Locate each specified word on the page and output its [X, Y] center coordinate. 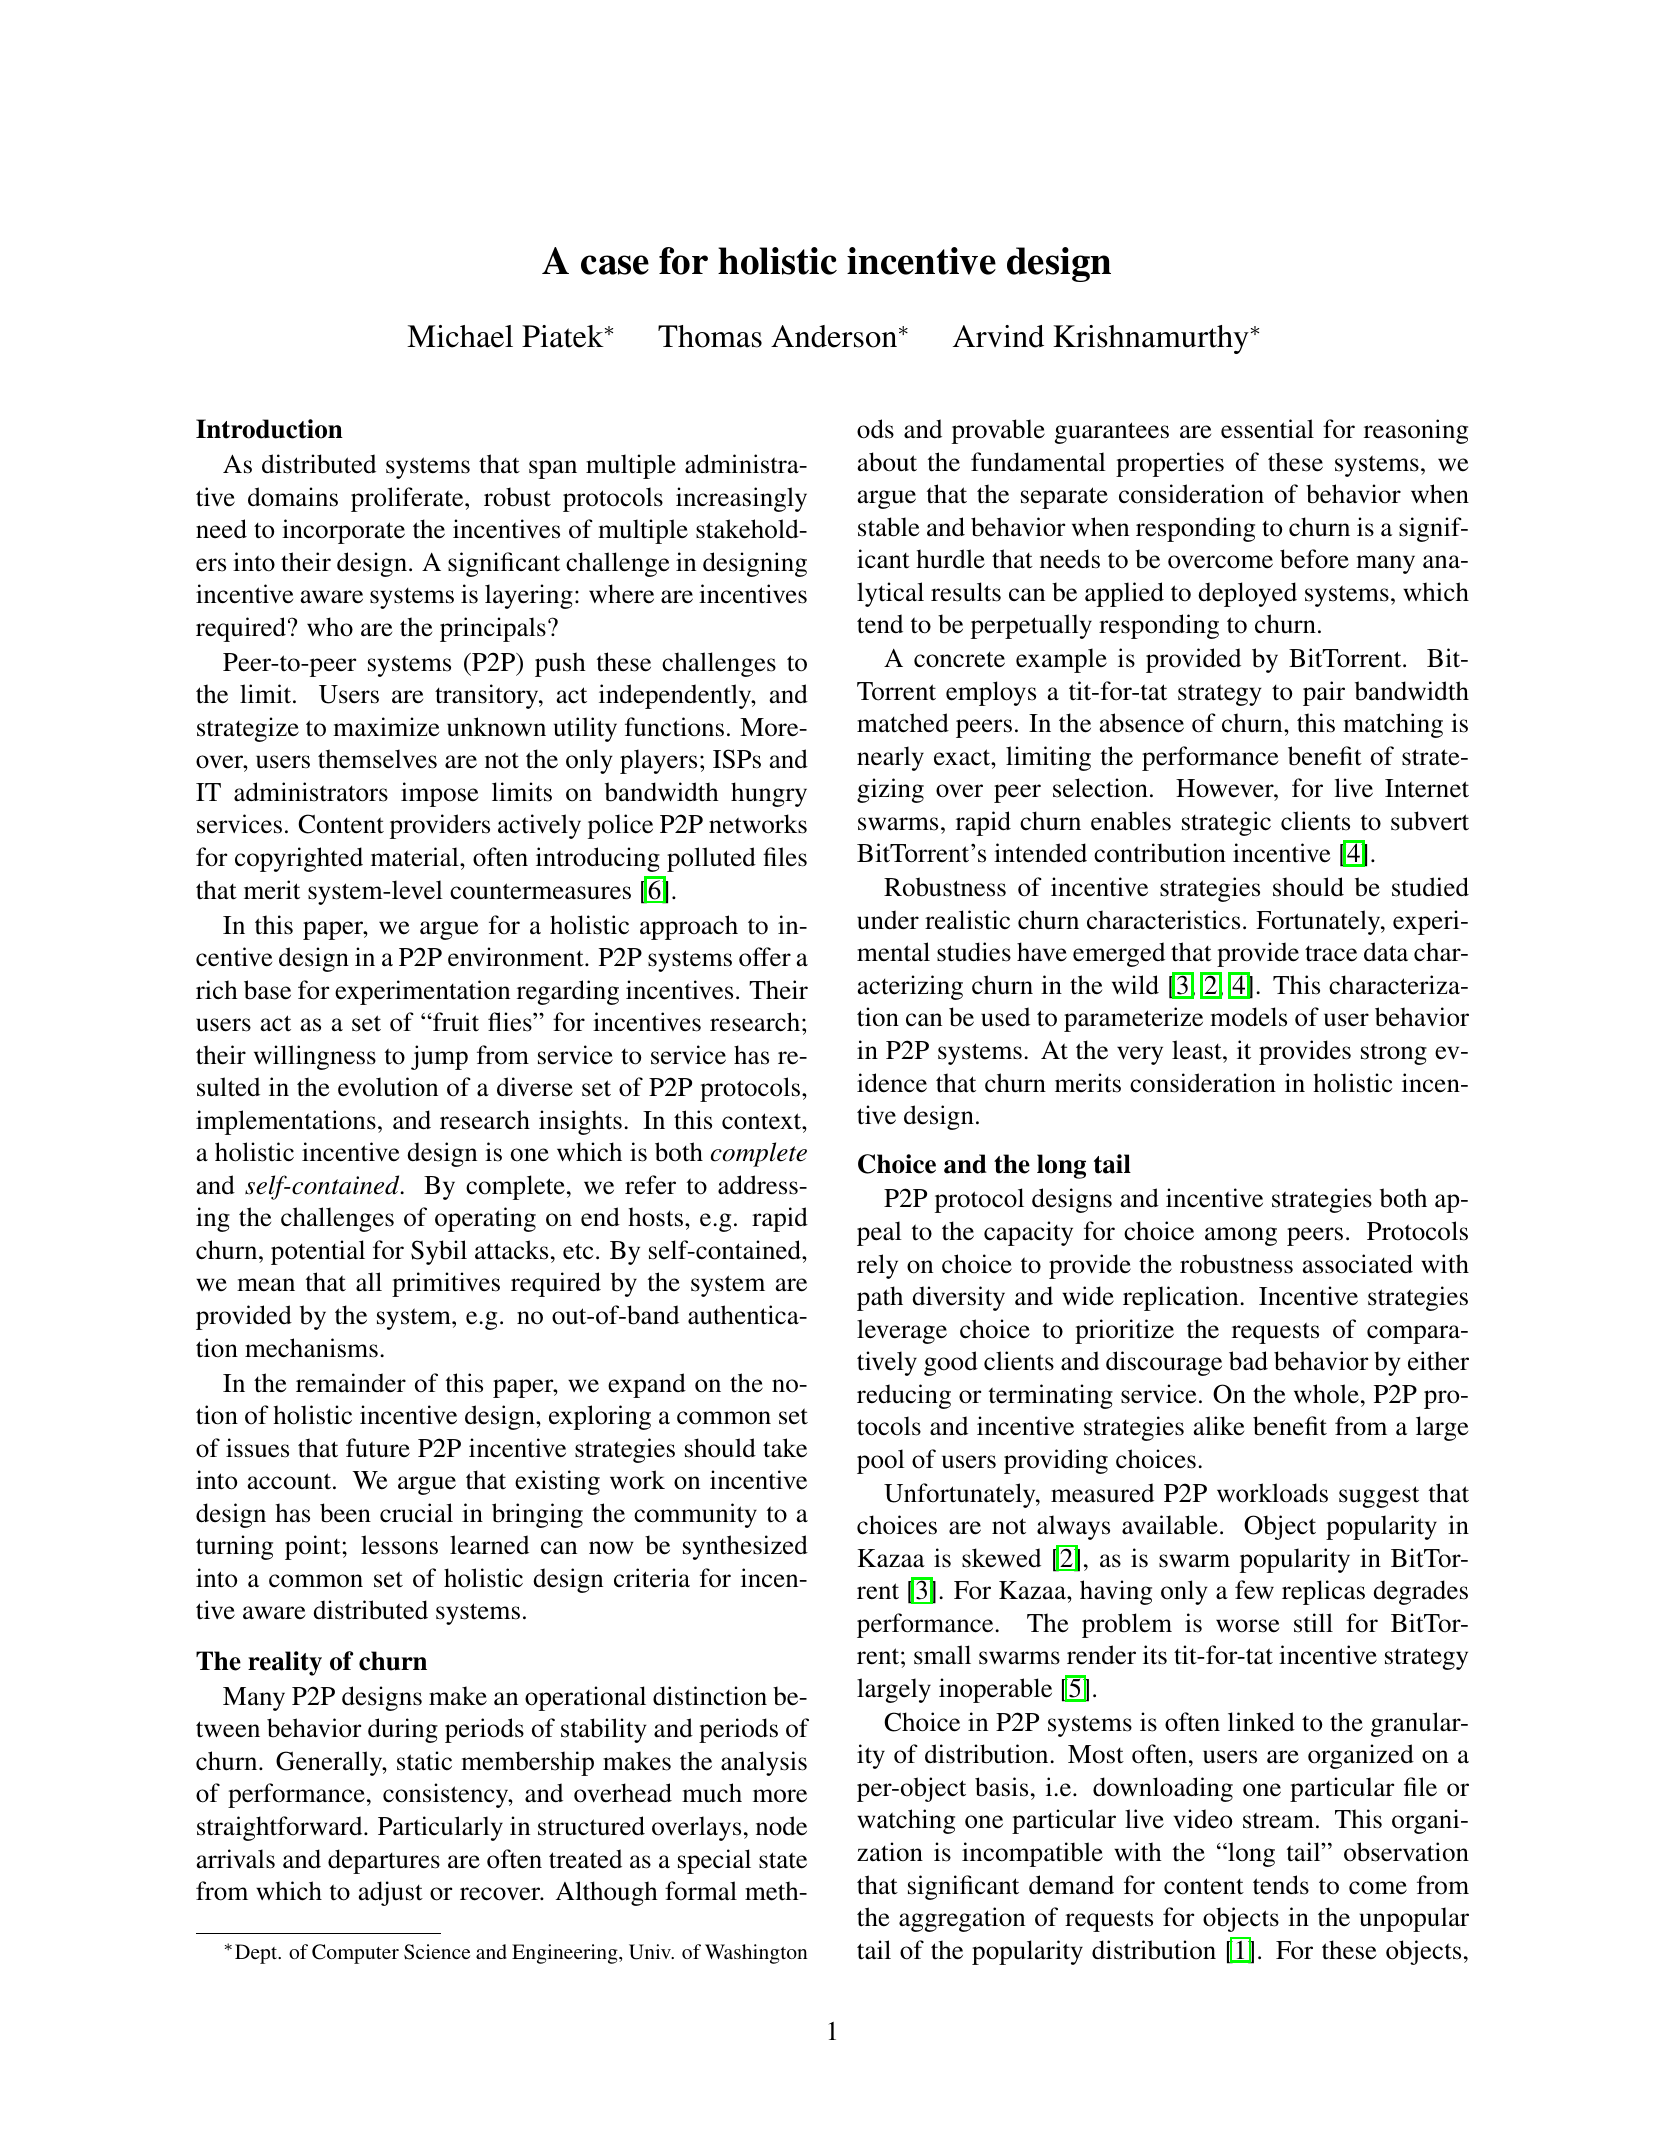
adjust [390, 1893]
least [1198, 1050]
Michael [460, 336]
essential [1267, 429]
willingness [315, 1057]
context [763, 1121]
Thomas [710, 336]
